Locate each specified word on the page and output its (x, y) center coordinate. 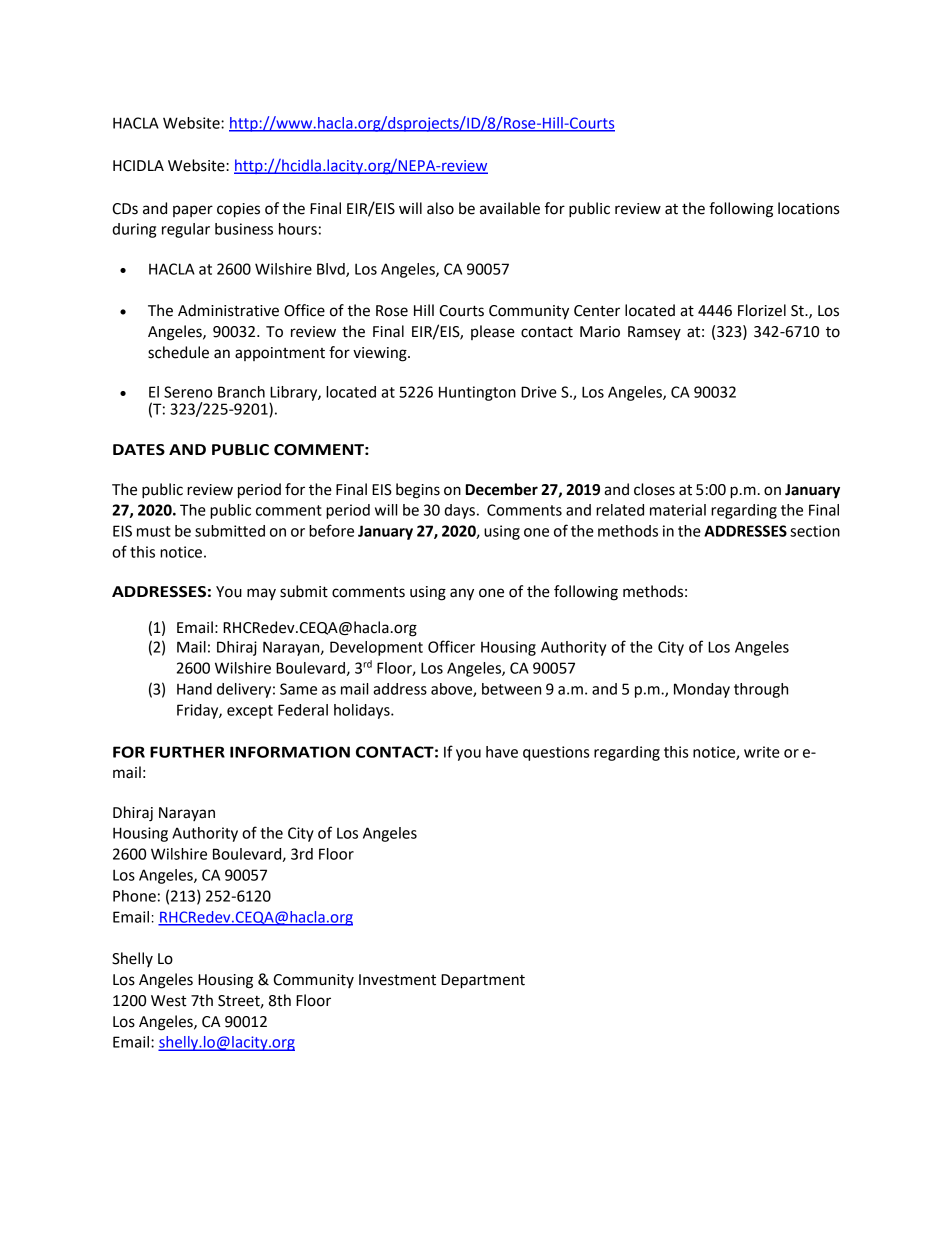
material (678, 510)
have (502, 752)
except (250, 712)
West (169, 1001)
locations (808, 208)
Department (483, 981)
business (244, 229)
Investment (397, 980)
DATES (139, 450)
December (502, 489)
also (440, 208)
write (762, 752)
